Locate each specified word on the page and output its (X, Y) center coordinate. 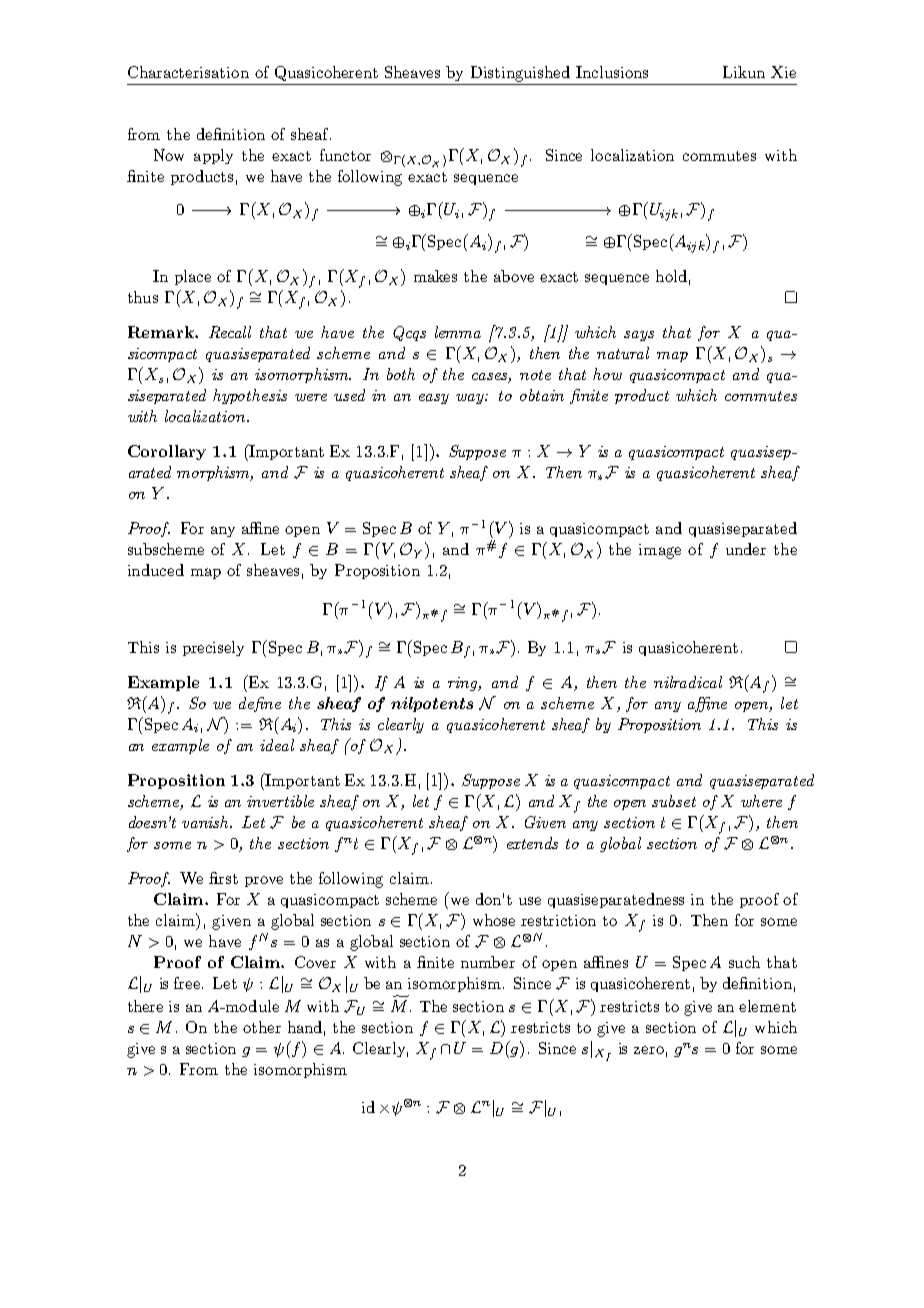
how (607, 374)
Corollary (167, 452)
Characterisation (188, 72)
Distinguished (520, 74)
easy (434, 399)
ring (464, 684)
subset (674, 801)
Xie (783, 72)
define (260, 704)
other (262, 1027)
